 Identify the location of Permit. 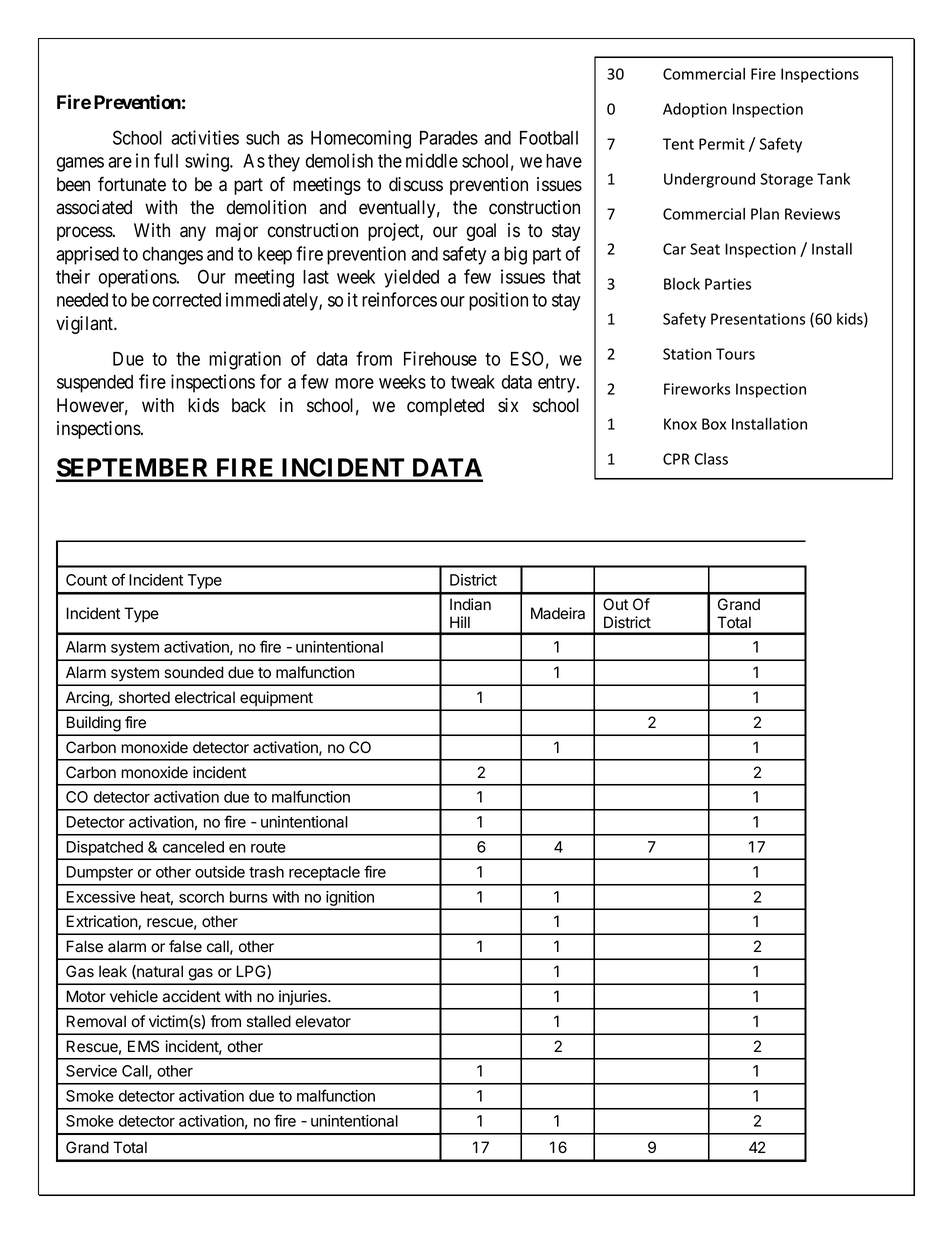
(722, 144).
